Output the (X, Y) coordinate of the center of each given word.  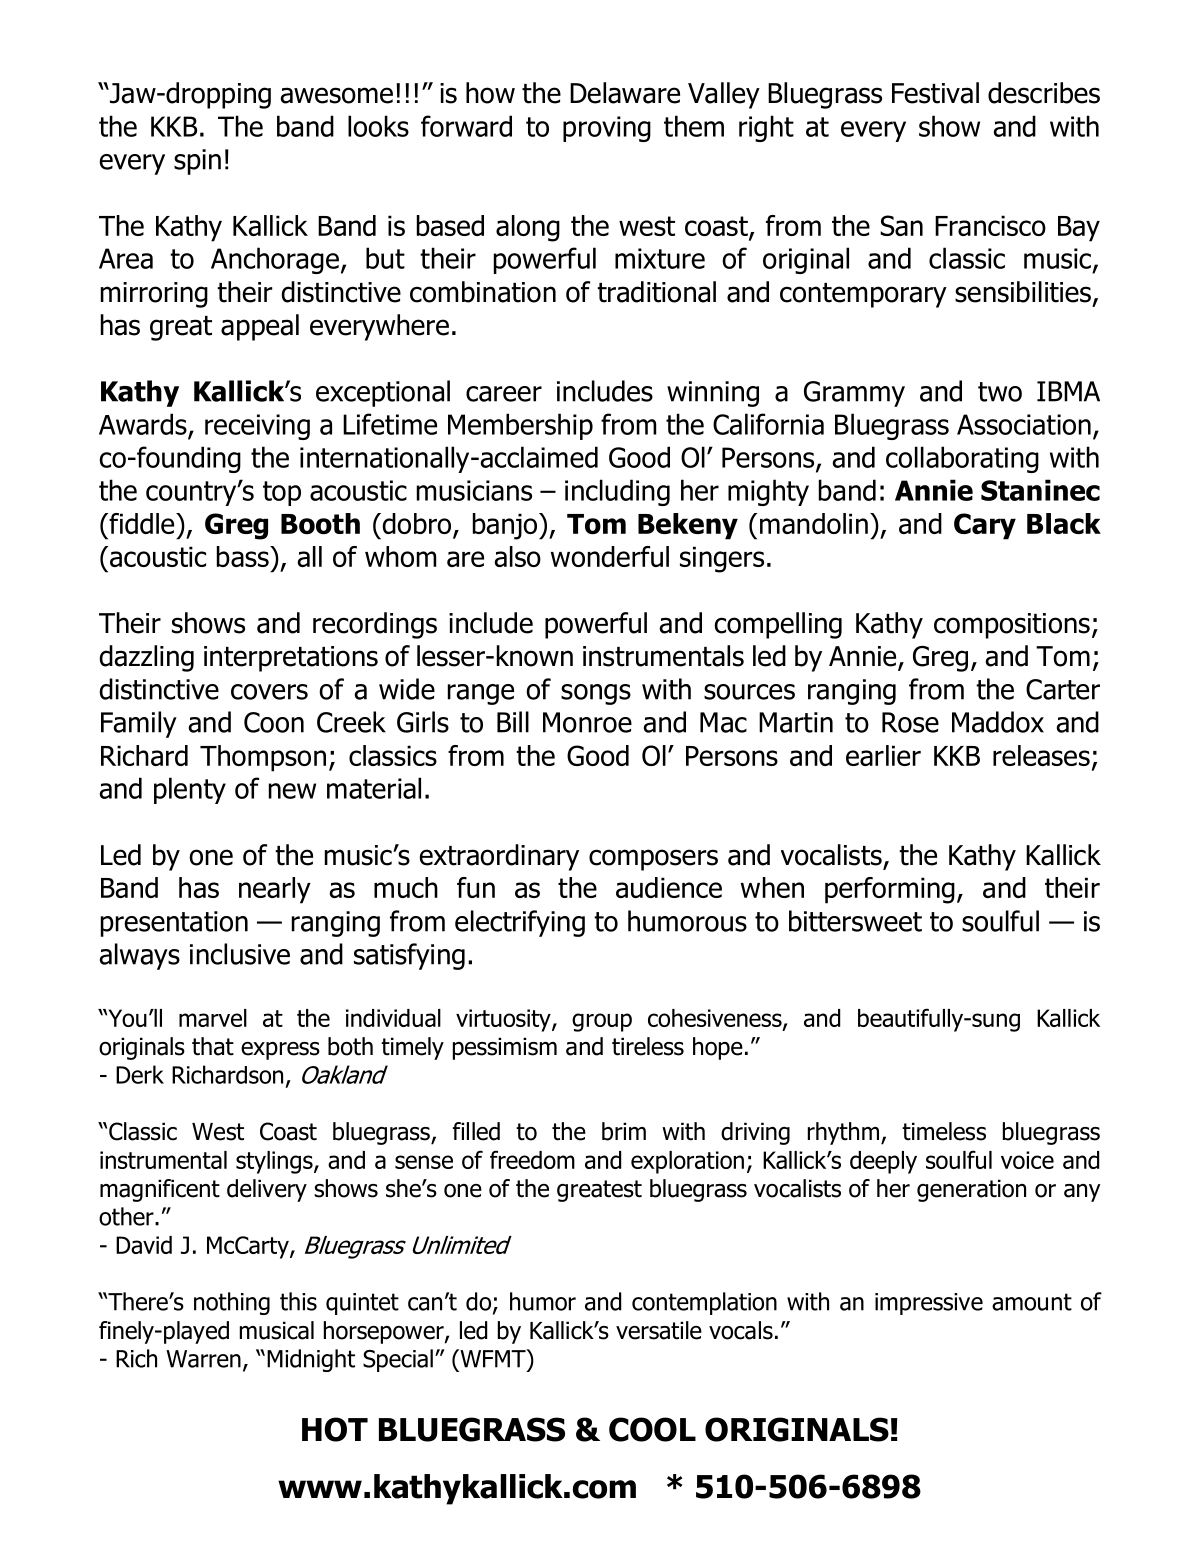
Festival (935, 93)
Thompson (263, 758)
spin (197, 162)
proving (607, 129)
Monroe (587, 722)
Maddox (998, 722)
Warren (203, 1359)
